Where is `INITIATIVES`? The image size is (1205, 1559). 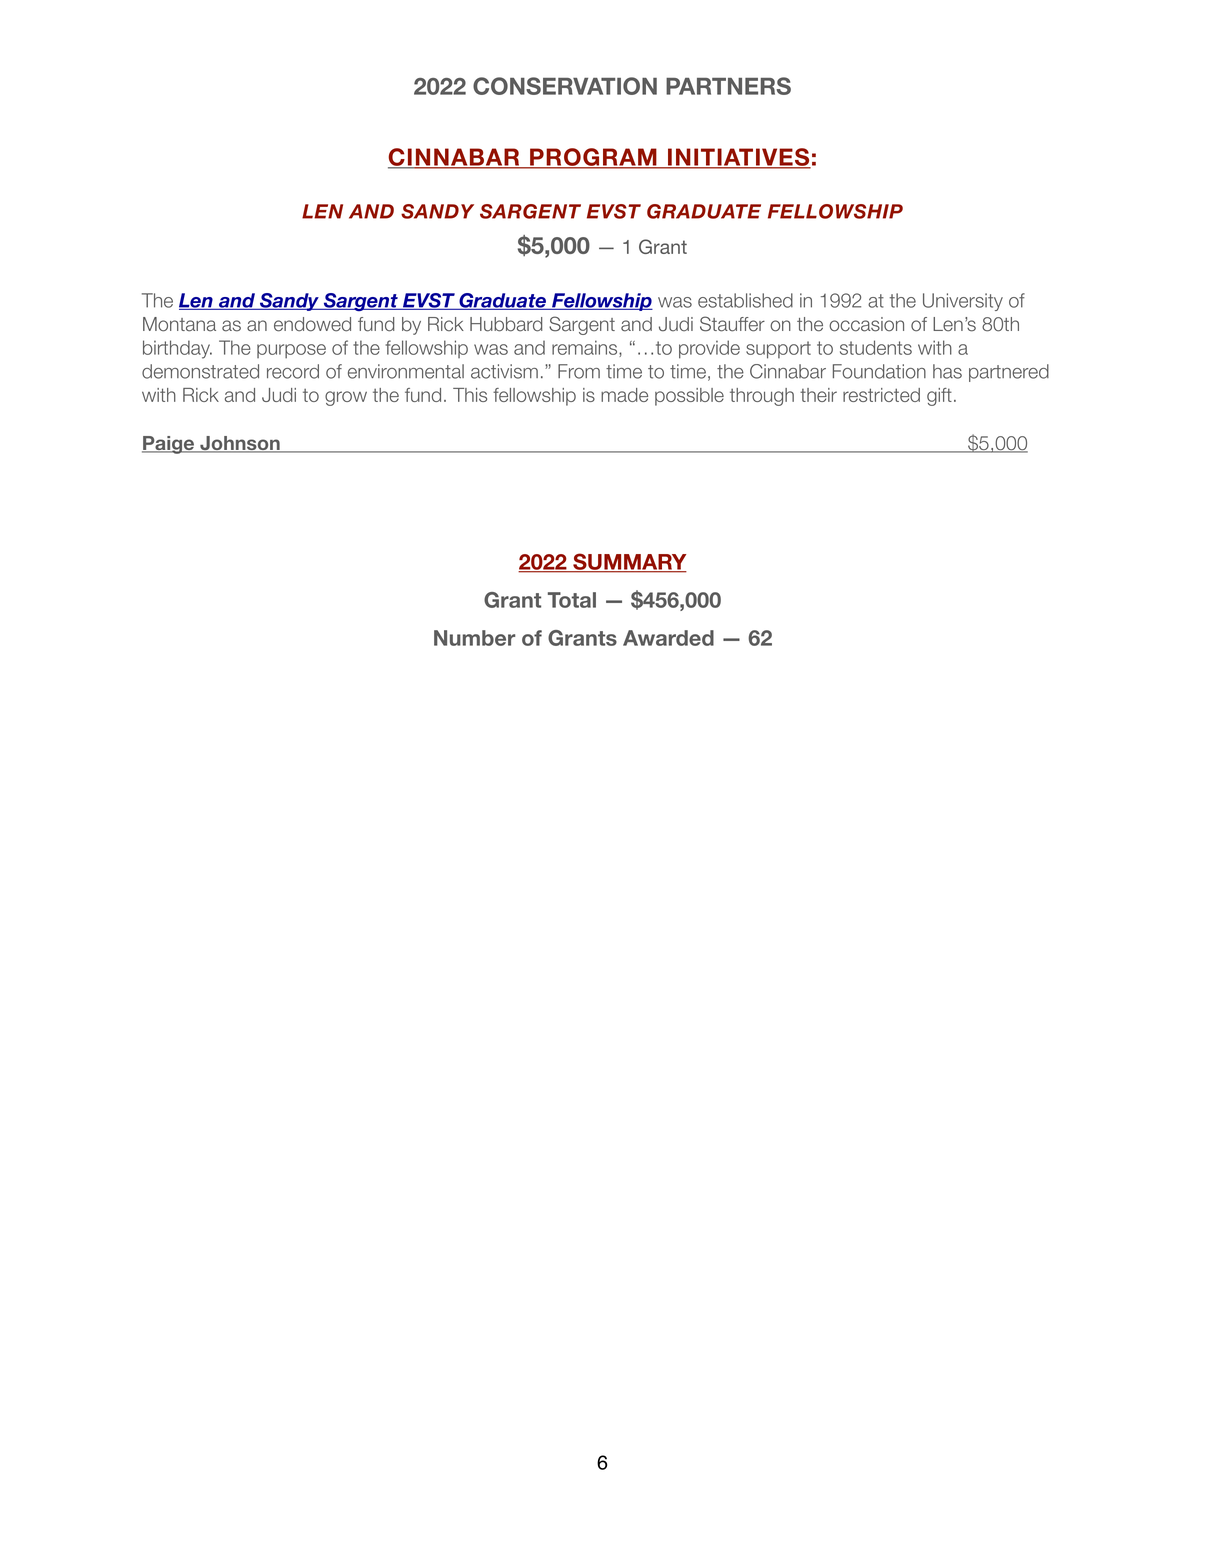 INITIATIVES is located at coordinates (738, 158).
